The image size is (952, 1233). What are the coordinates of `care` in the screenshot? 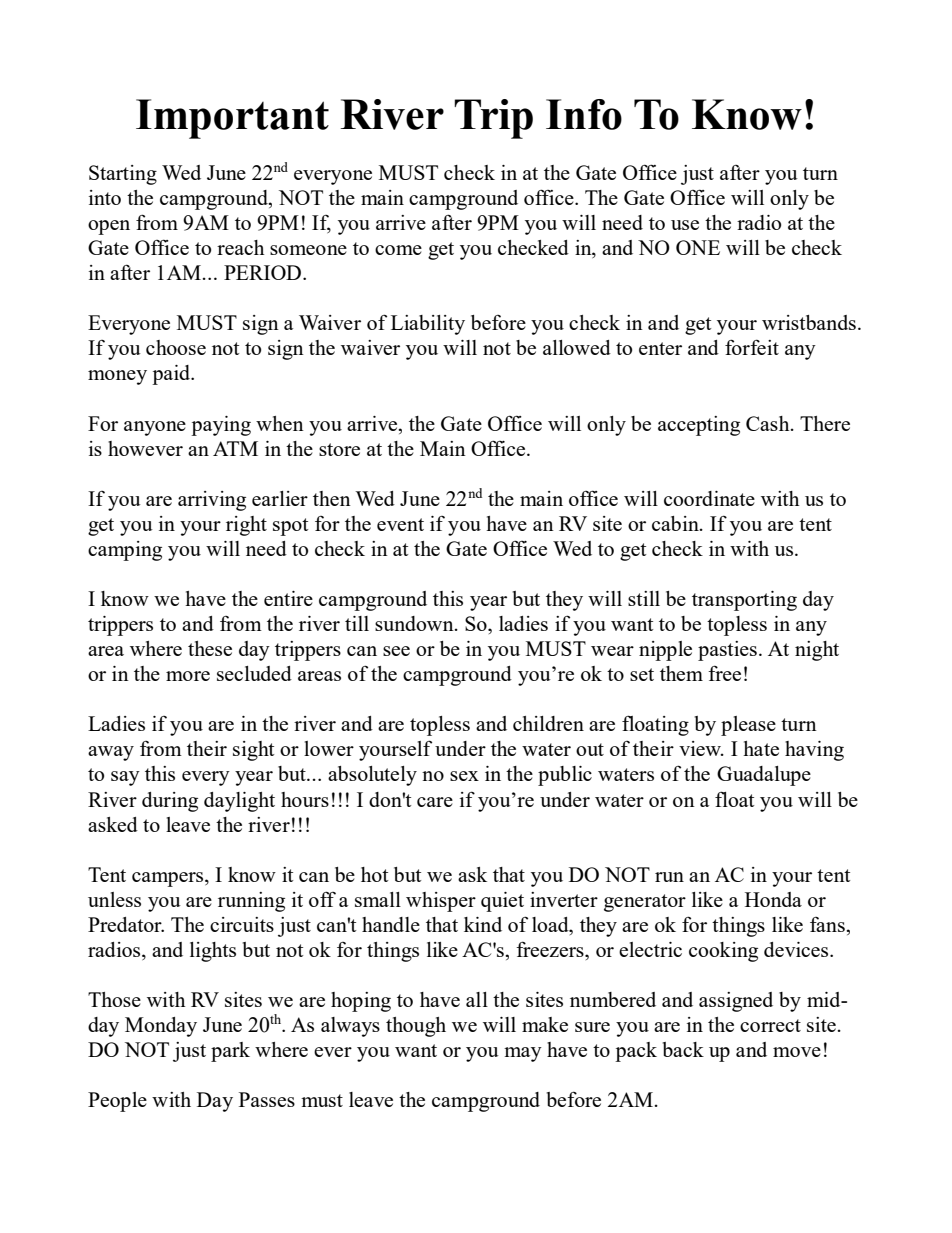 It's located at (435, 802).
